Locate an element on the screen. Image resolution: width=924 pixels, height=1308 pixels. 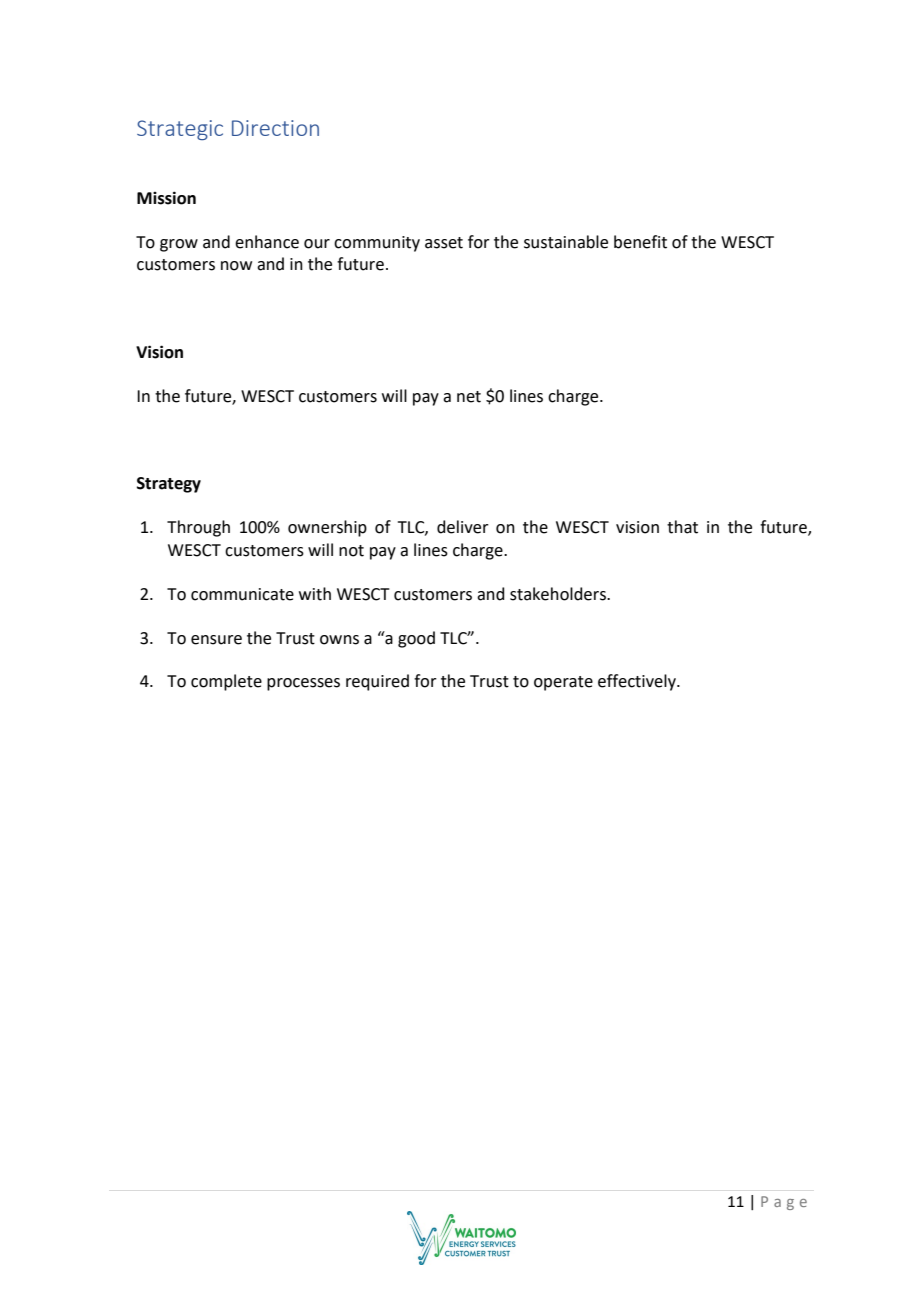
sustainable is located at coordinates (566, 242).
